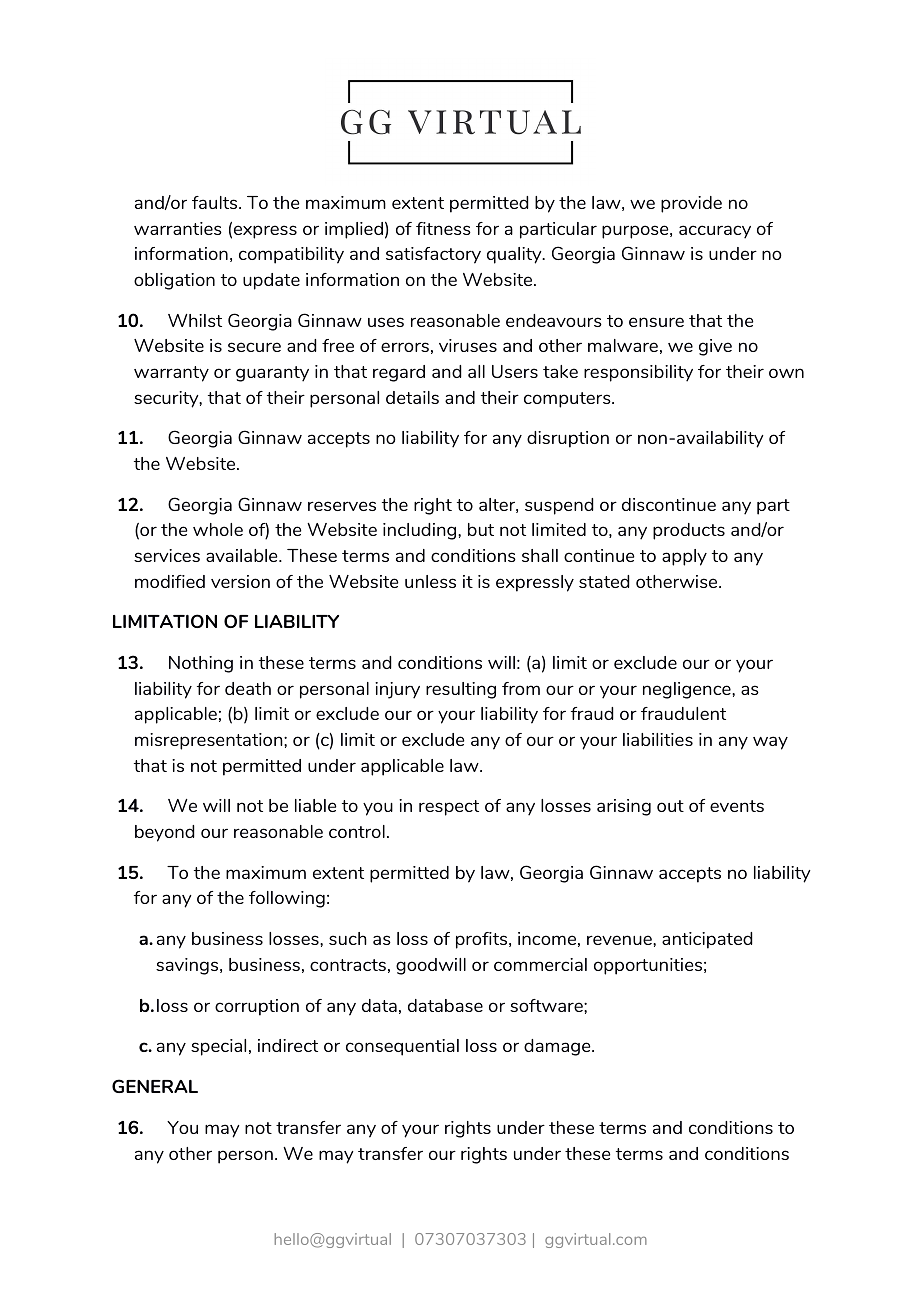 The image size is (924, 1308). What do you see at coordinates (443, 228) in the page?
I see `fitness` at bounding box center [443, 228].
